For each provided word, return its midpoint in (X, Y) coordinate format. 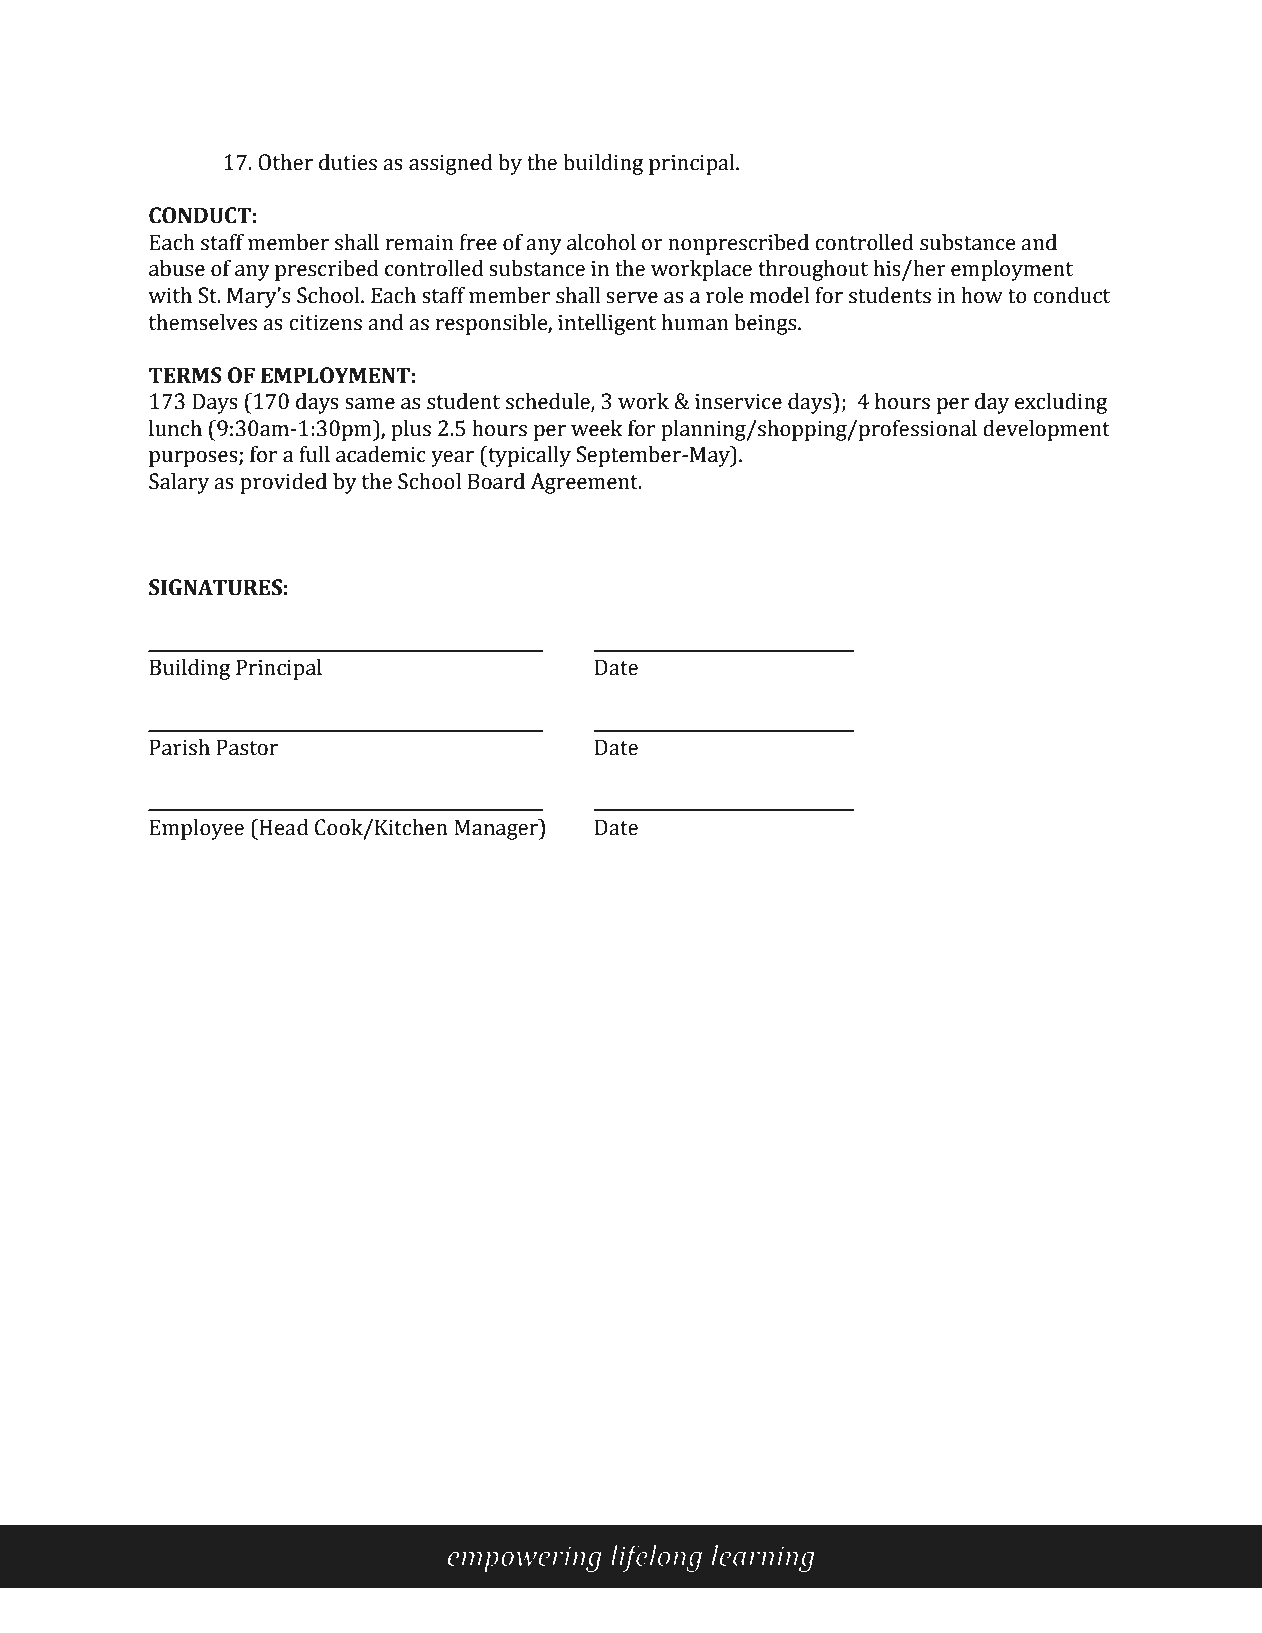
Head (283, 827)
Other (285, 162)
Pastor (247, 747)
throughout (813, 270)
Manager (497, 829)
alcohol (601, 242)
